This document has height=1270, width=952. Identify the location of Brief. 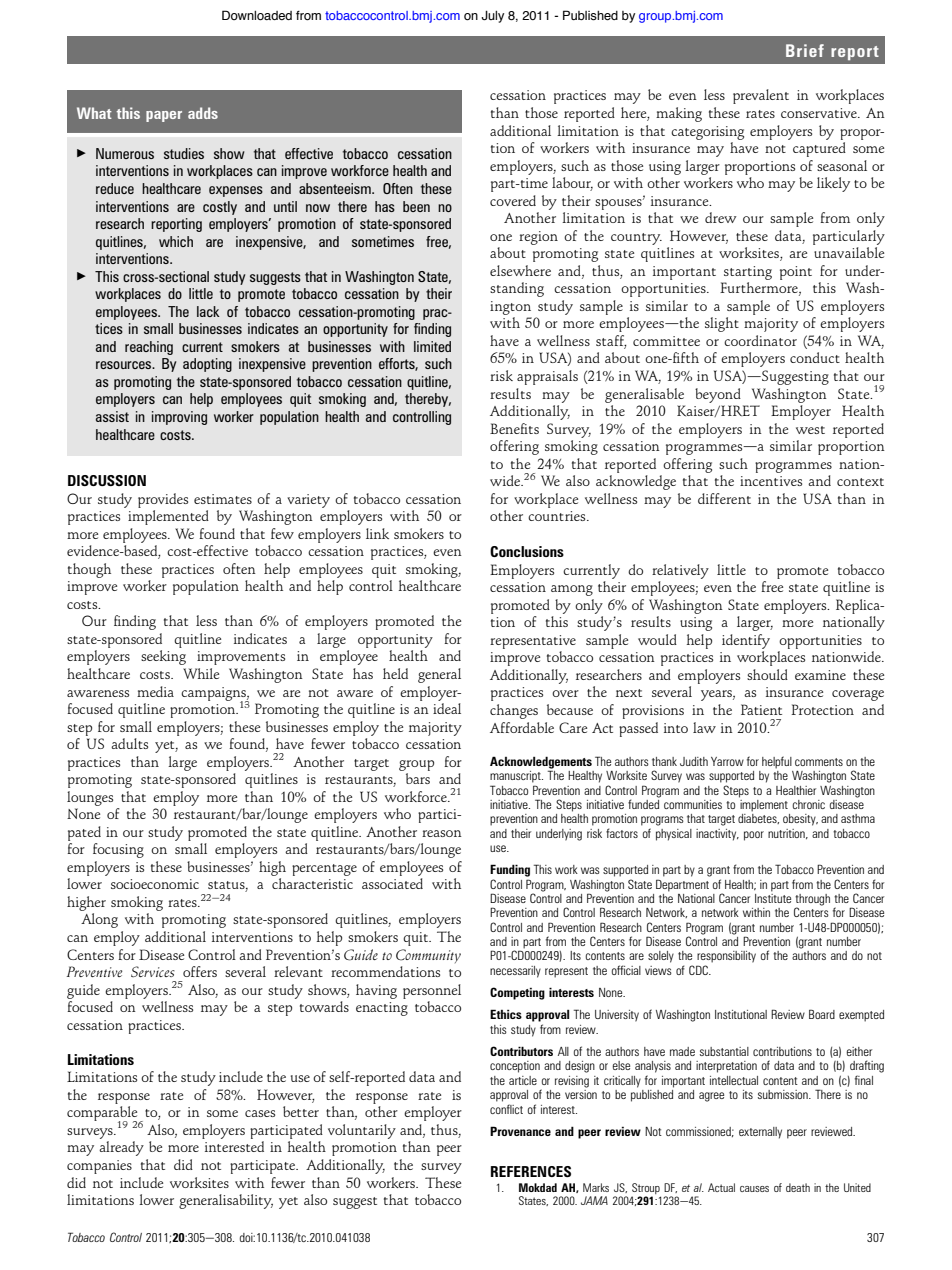
(805, 50).
